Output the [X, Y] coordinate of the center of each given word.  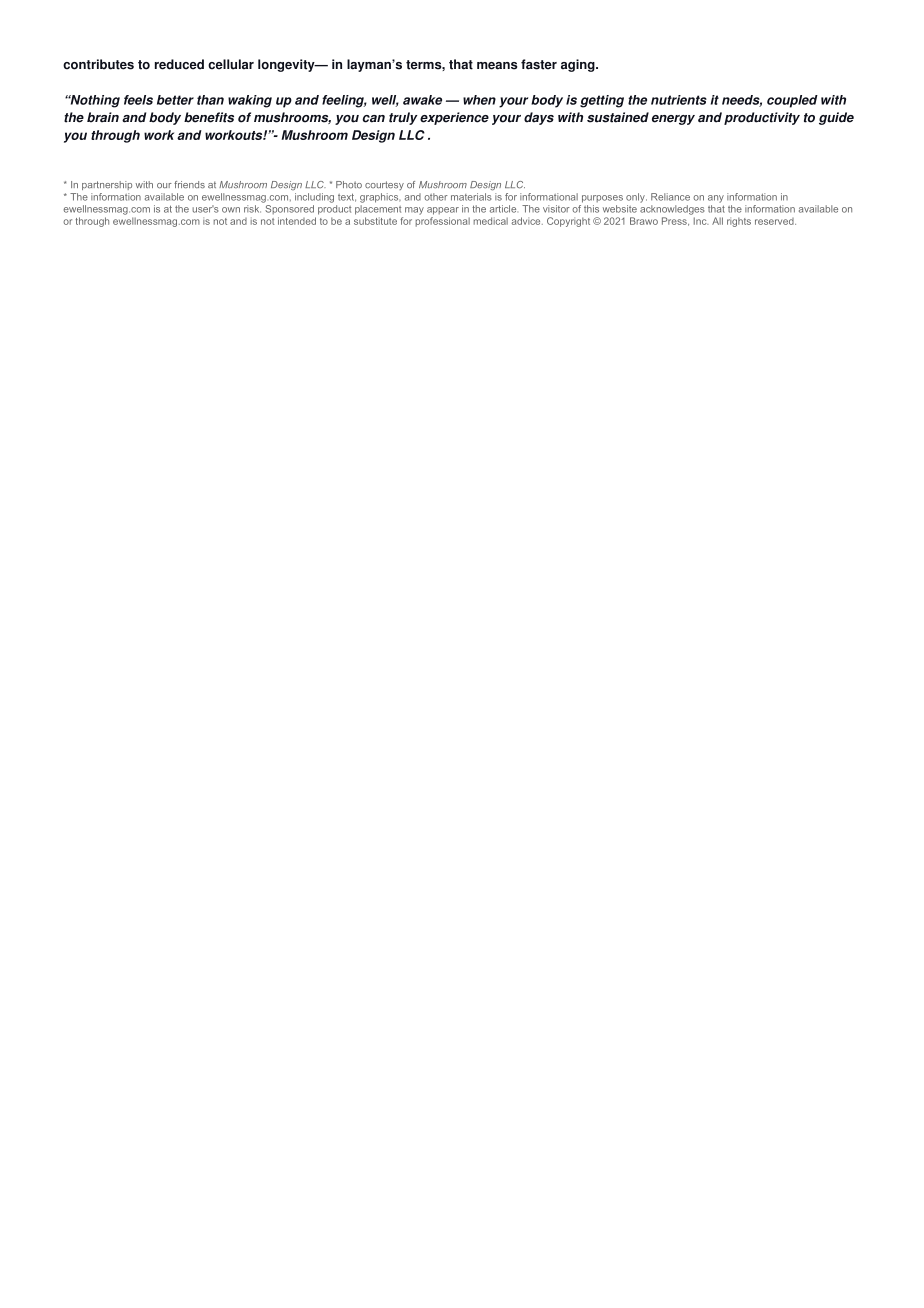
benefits [209, 117]
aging [579, 65]
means [497, 66]
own [231, 210]
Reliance [670, 197]
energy [673, 120]
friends [189, 185]
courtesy [384, 185]
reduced [179, 64]
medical [490, 221]
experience [454, 118]
